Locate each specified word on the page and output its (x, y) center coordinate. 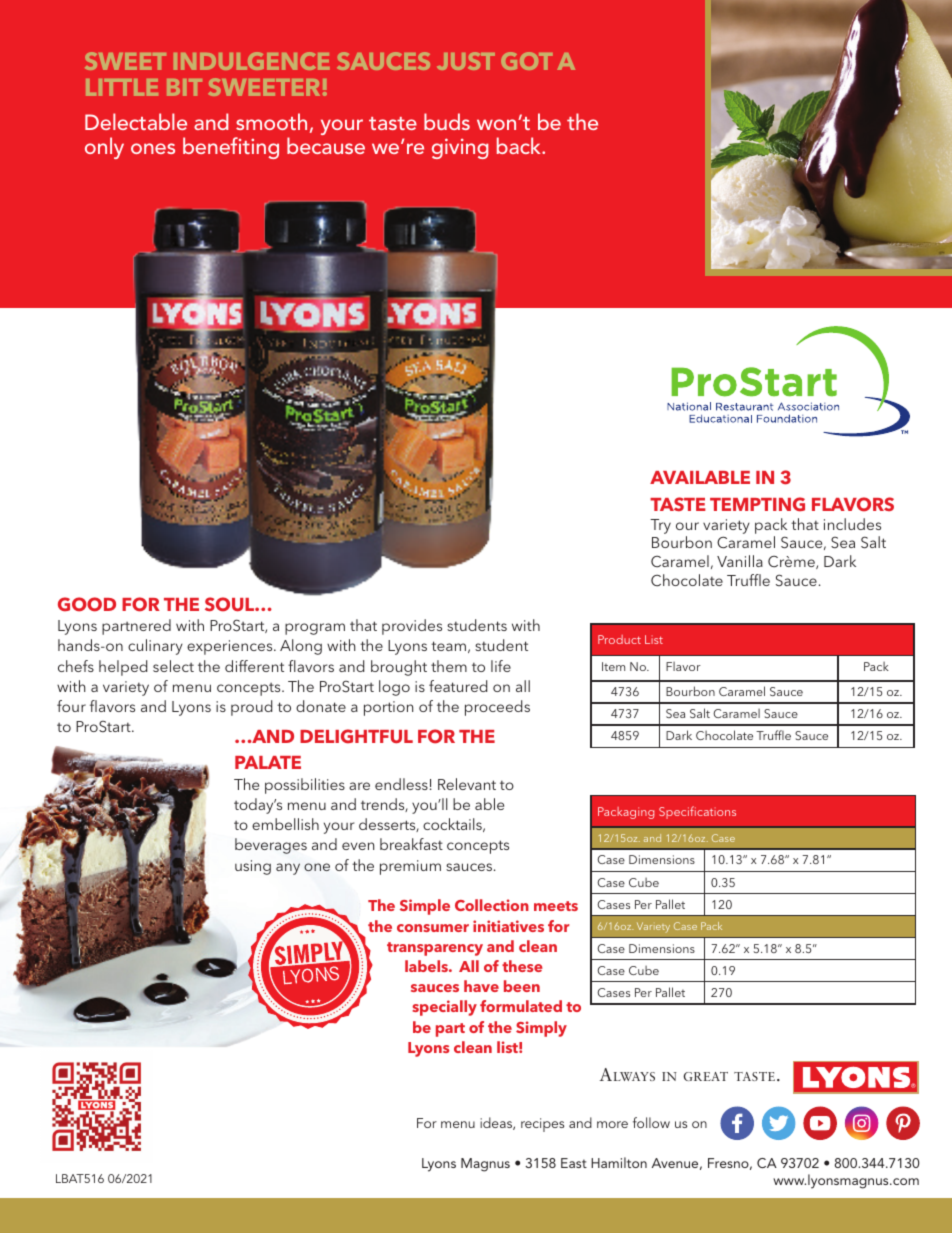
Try (660, 526)
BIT (184, 87)
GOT (527, 61)
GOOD (87, 604)
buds (447, 121)
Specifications (697, 812)
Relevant (467, 784)
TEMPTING (757, 504)
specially (444, 1008)
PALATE (268, 762)
